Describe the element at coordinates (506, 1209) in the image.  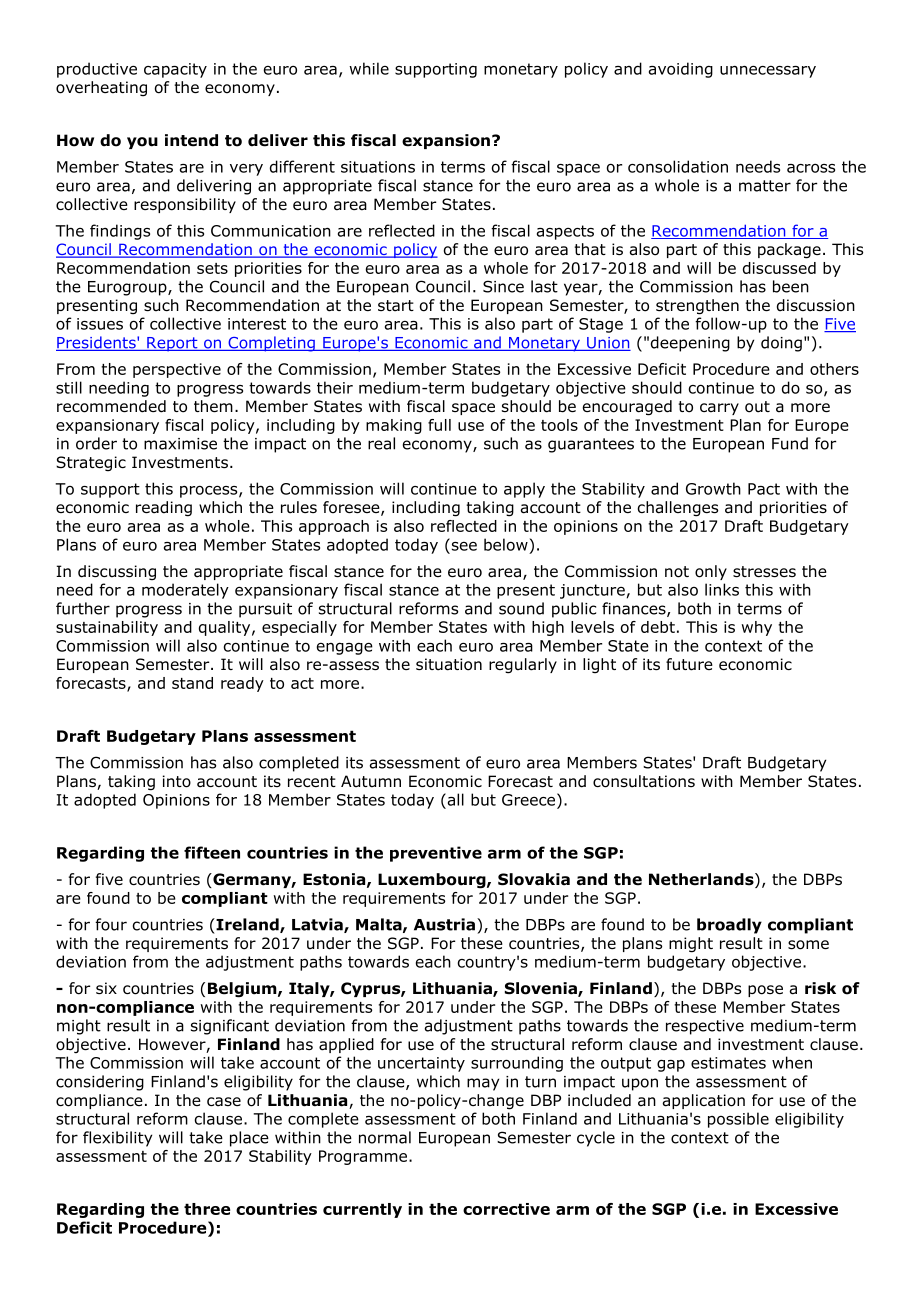
I see `corrective` at that location.
